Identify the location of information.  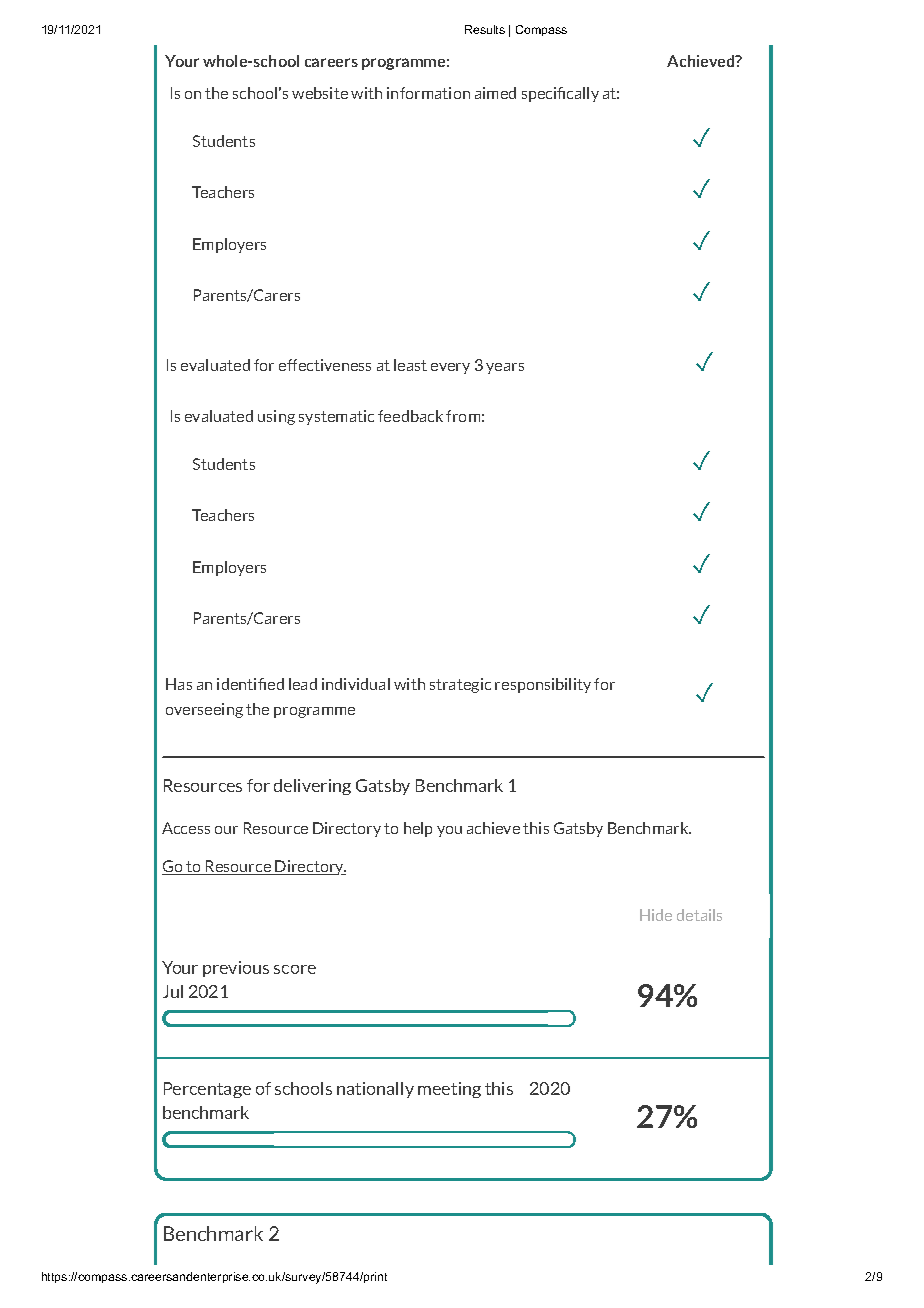
(428, 93).
